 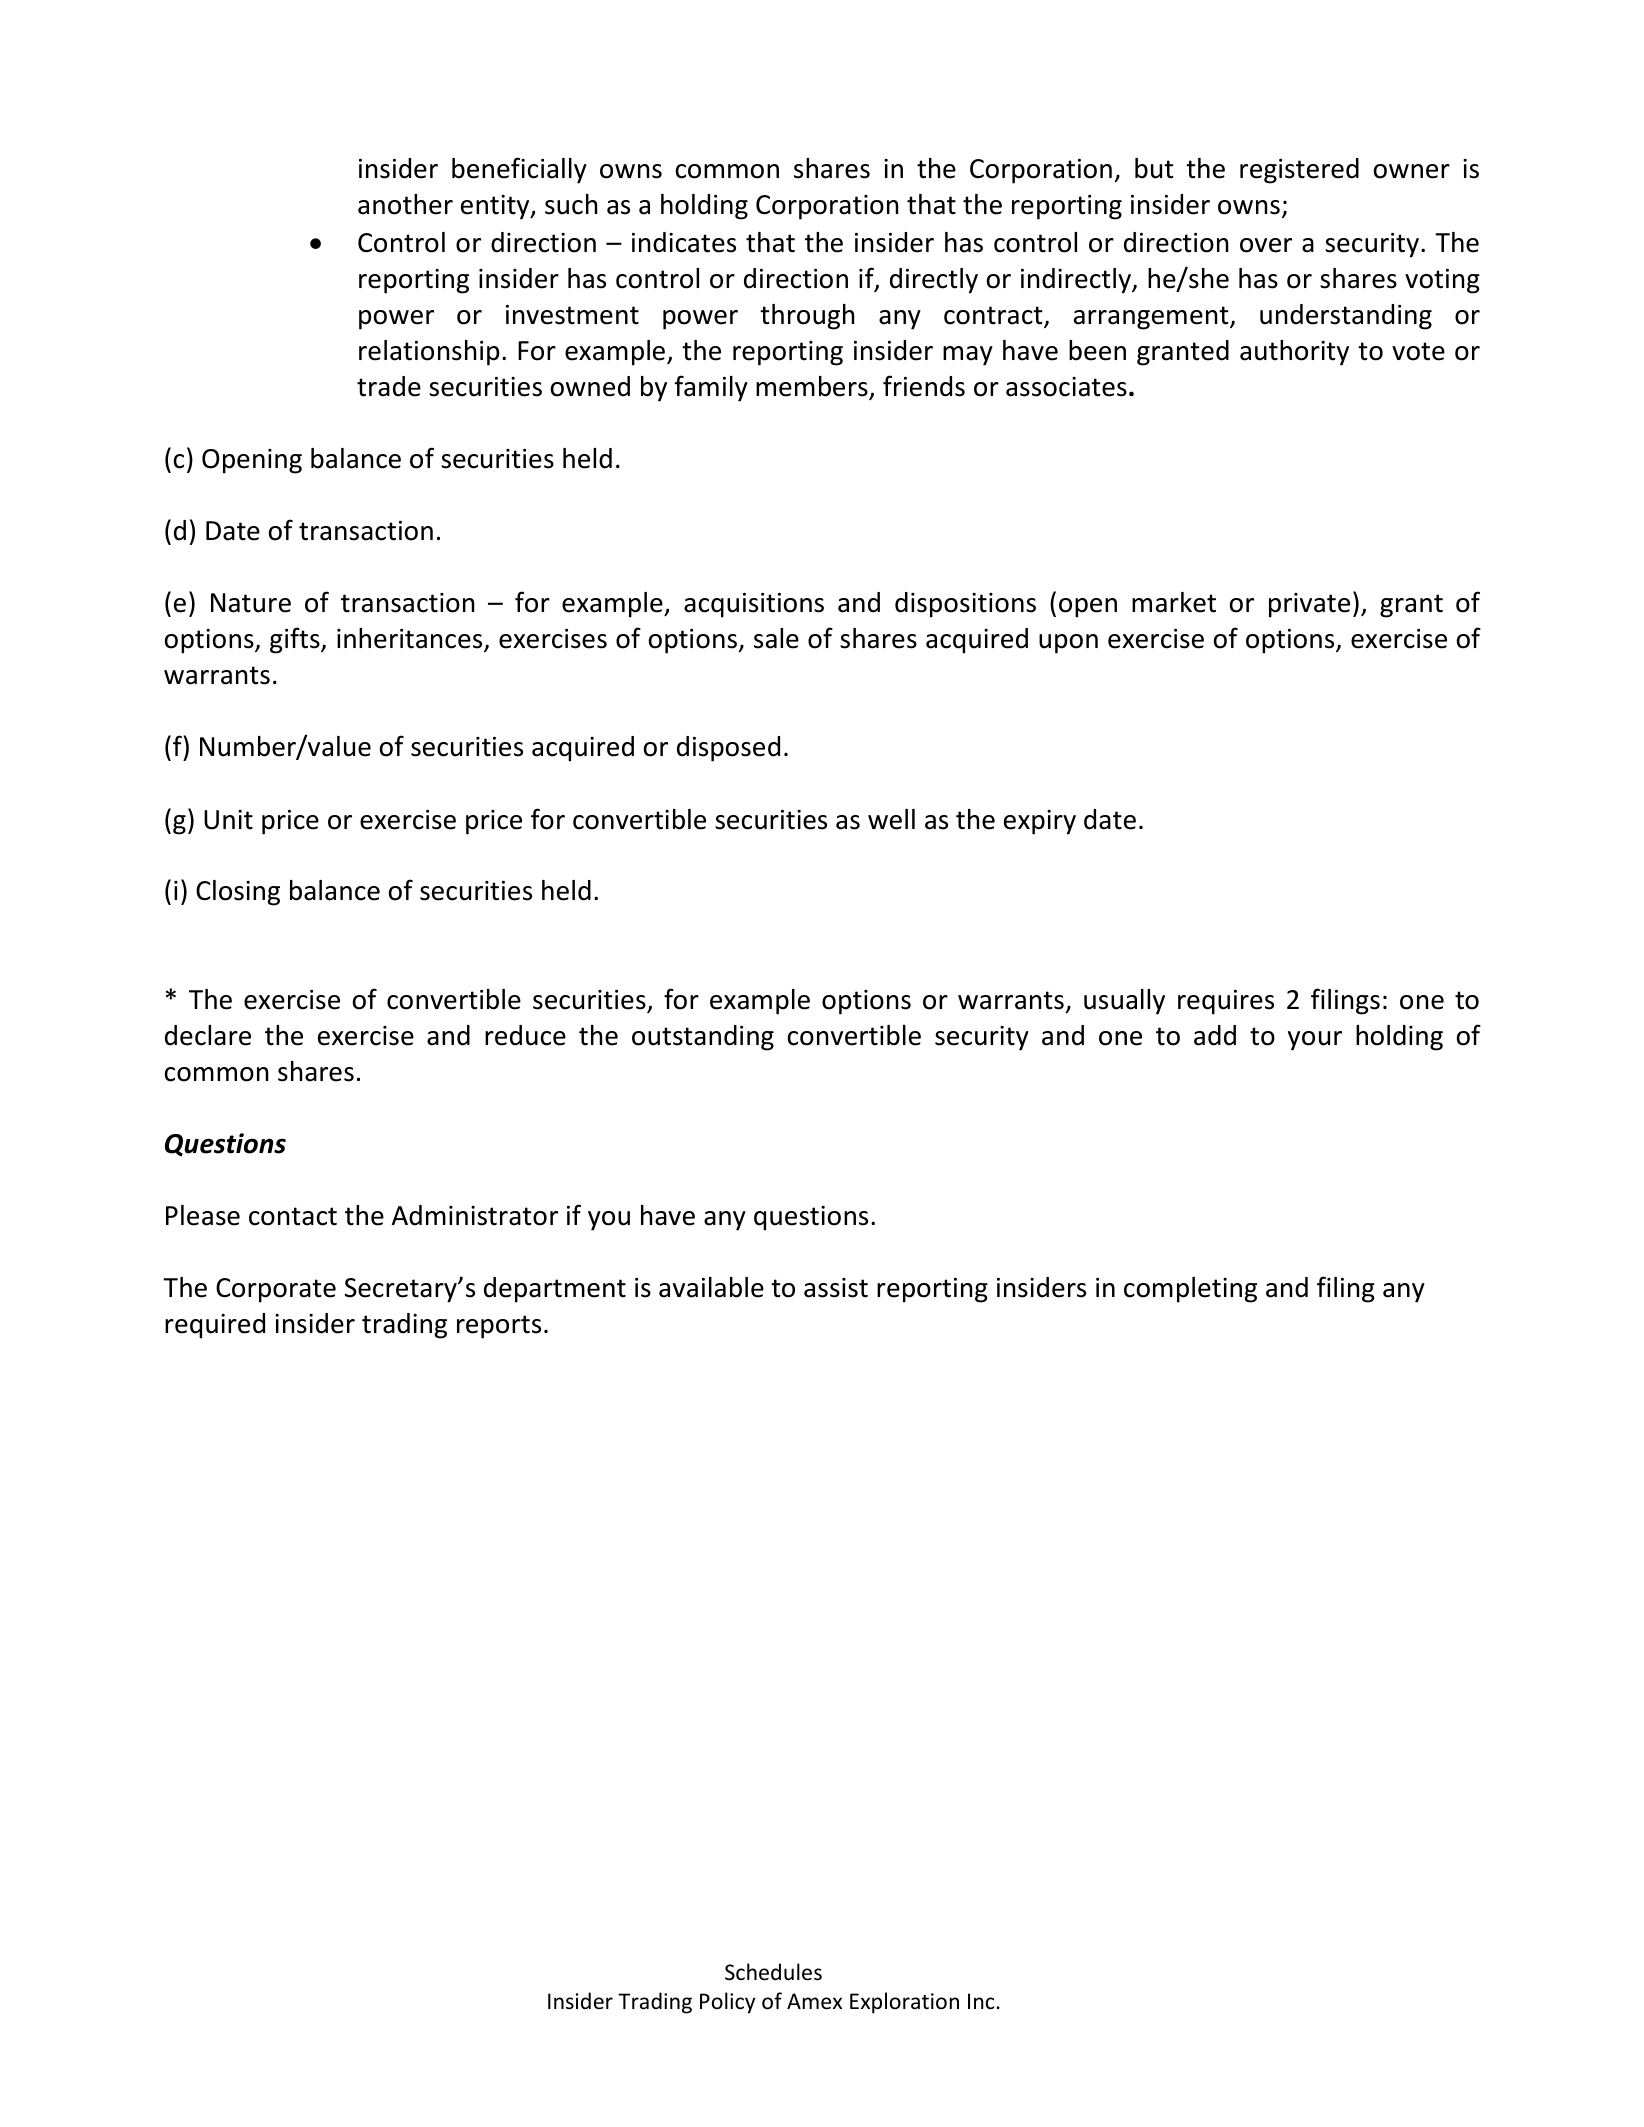 I want to click on through, so click(x=807, y=317).
